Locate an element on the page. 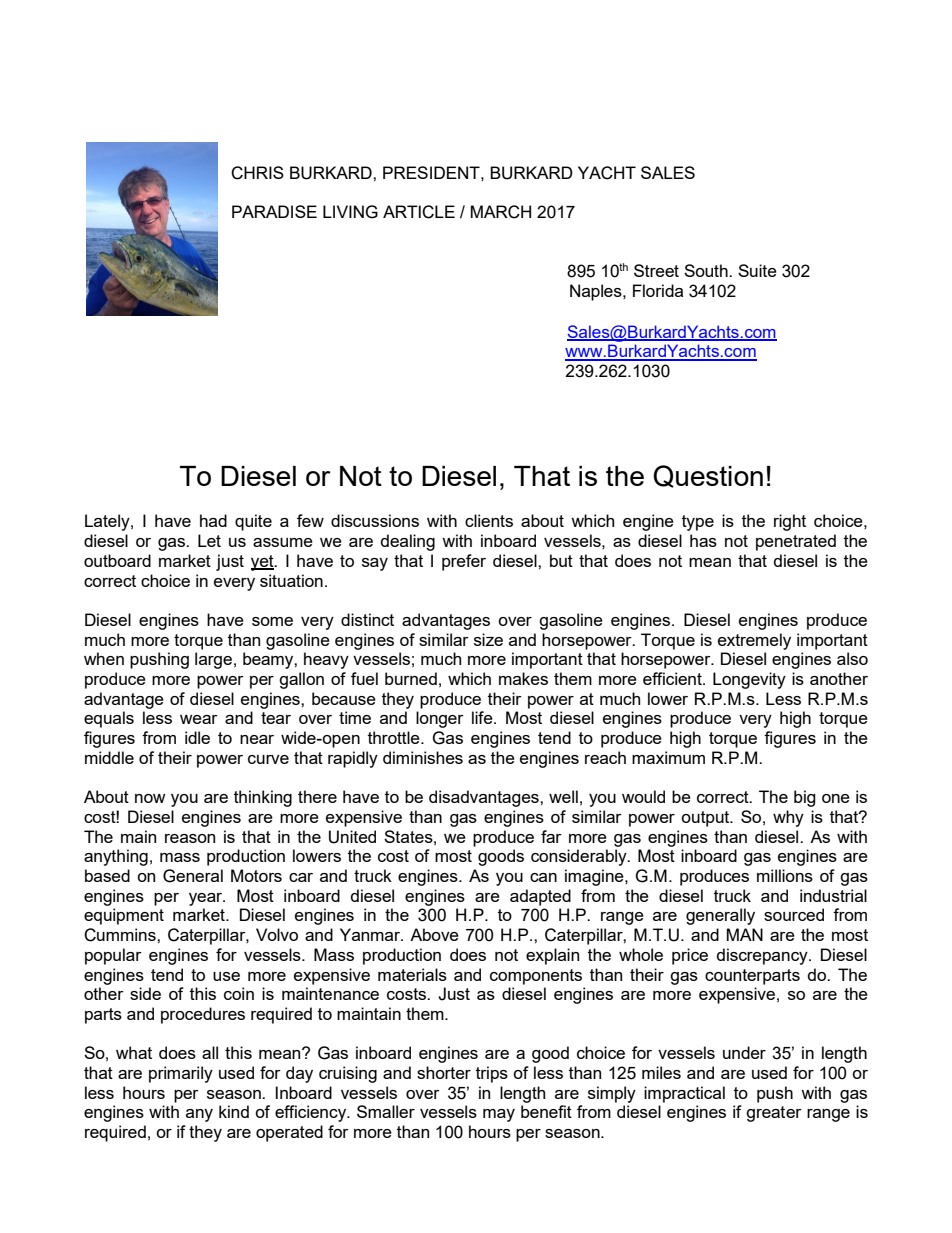 This image has height=1233, width=952. MARCH is located at coordinates (501, 212).
